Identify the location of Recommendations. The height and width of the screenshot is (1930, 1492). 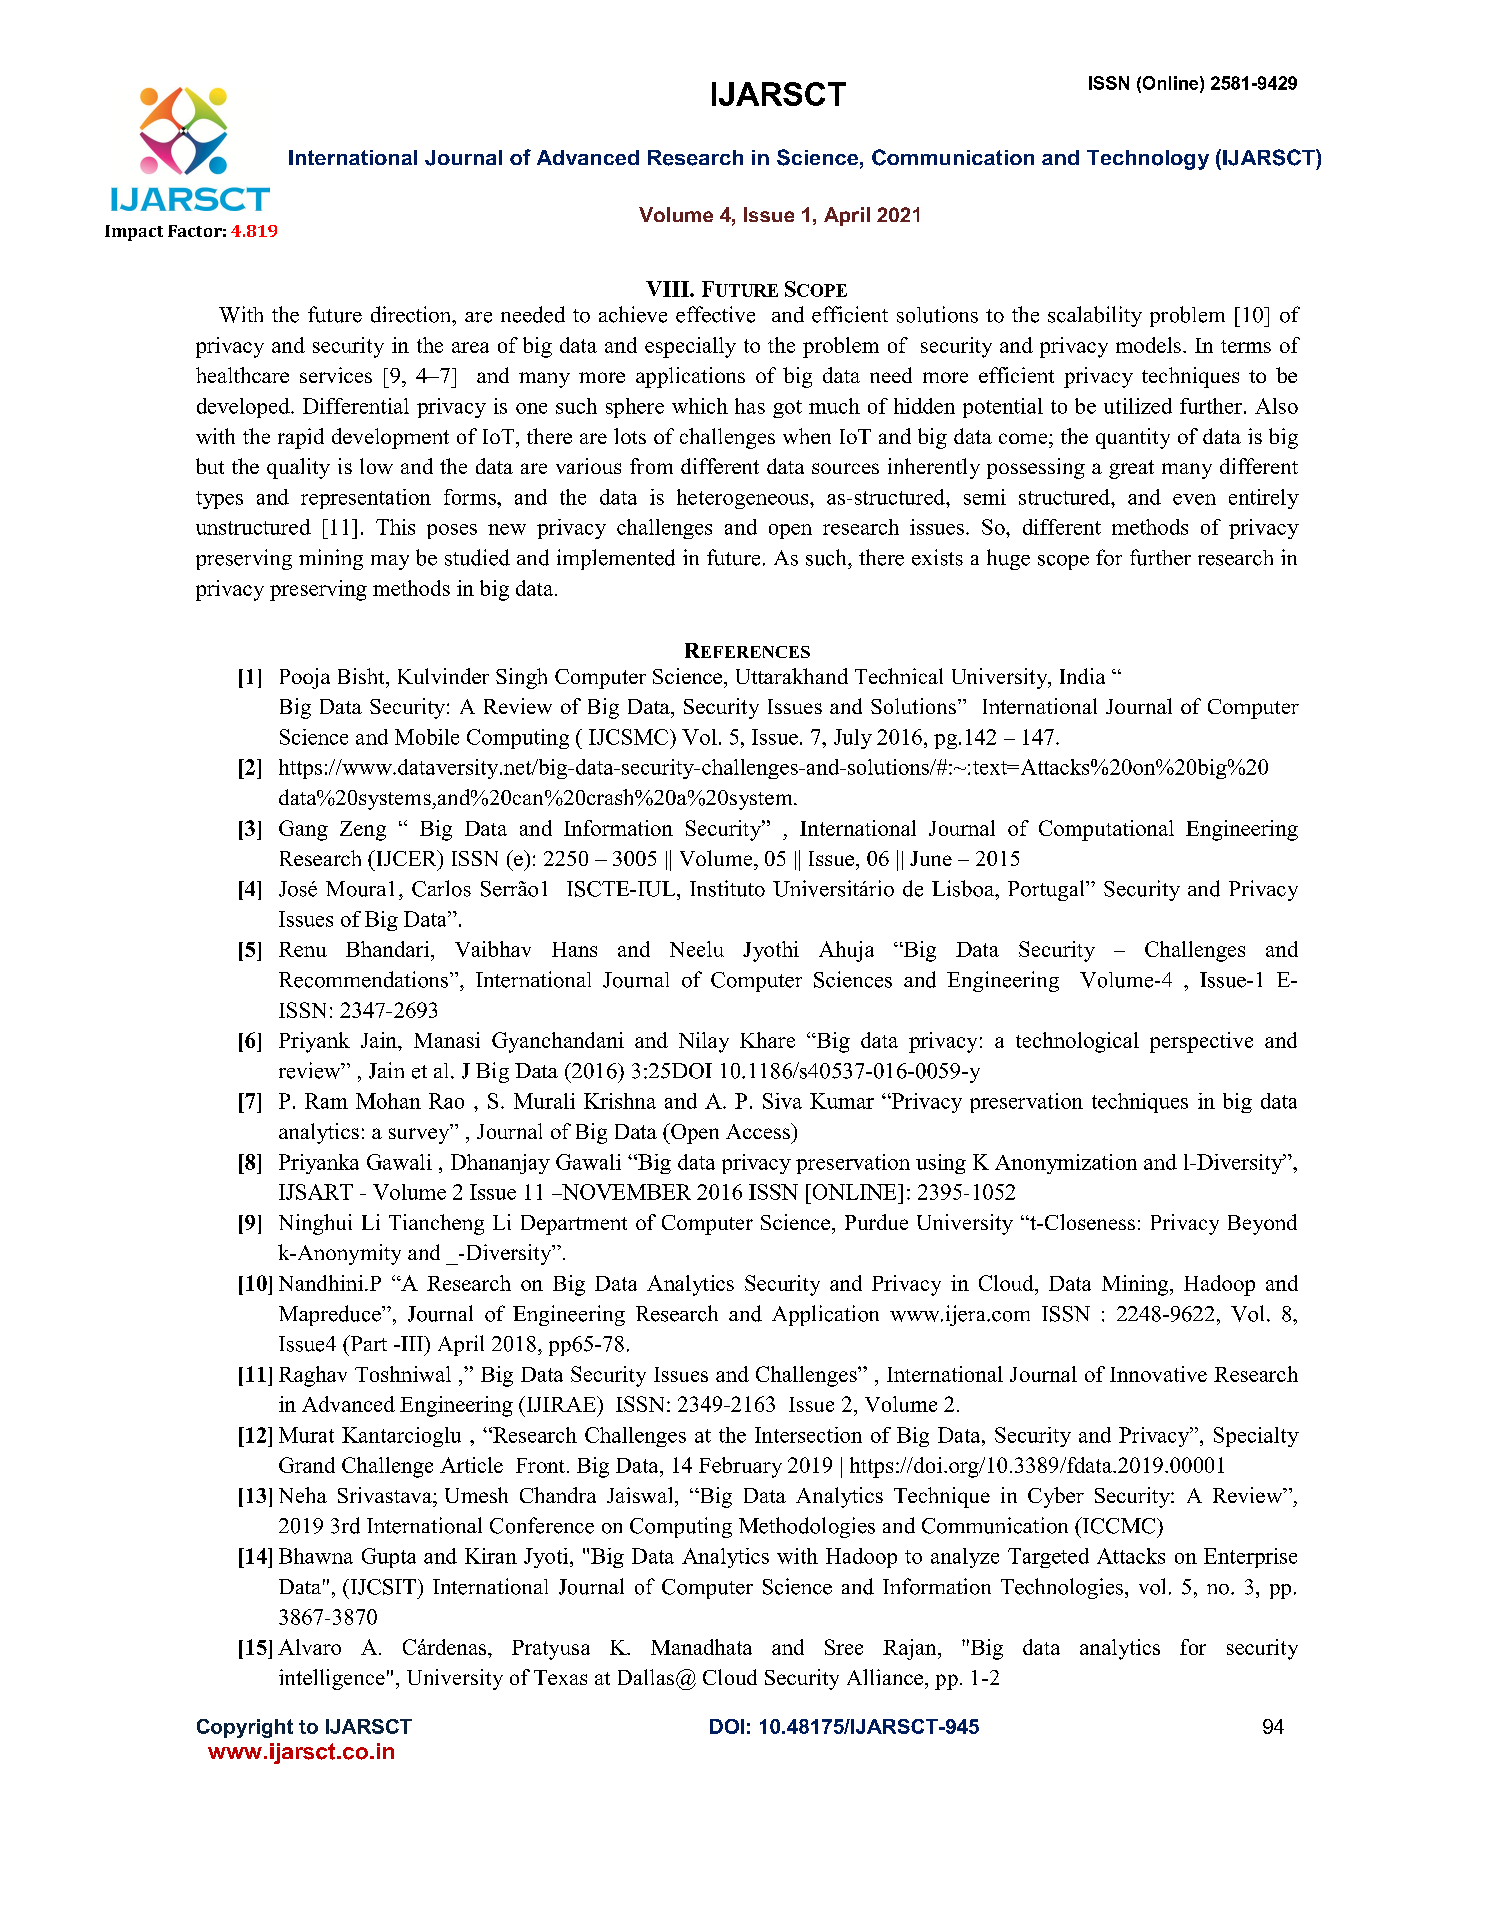
(365, 979).
